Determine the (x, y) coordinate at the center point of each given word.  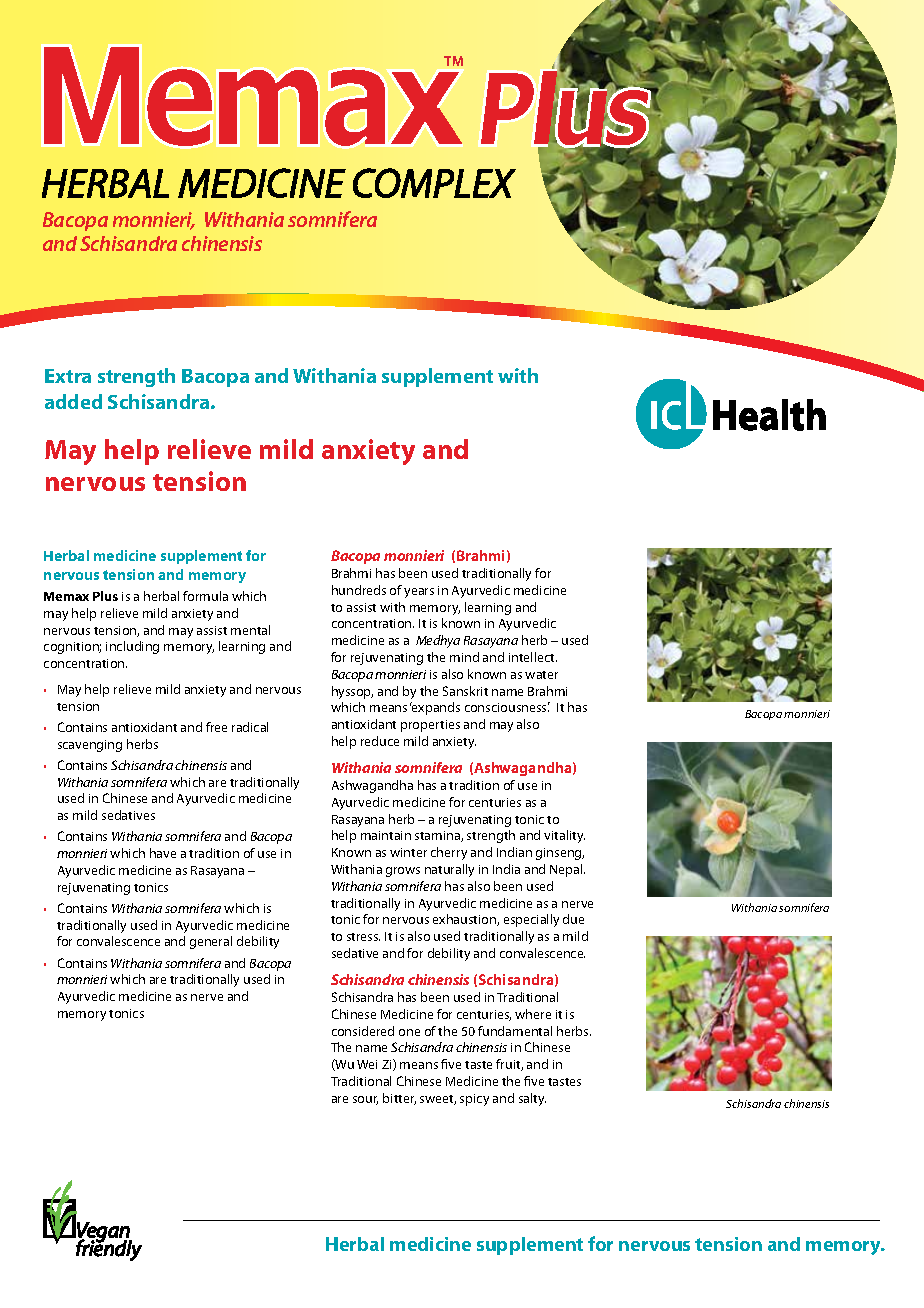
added (73, 401)
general (211, 942)
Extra (68, 376)
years (419, 593)
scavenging (90, 746)
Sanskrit (465, 691)
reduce (380, 741)
